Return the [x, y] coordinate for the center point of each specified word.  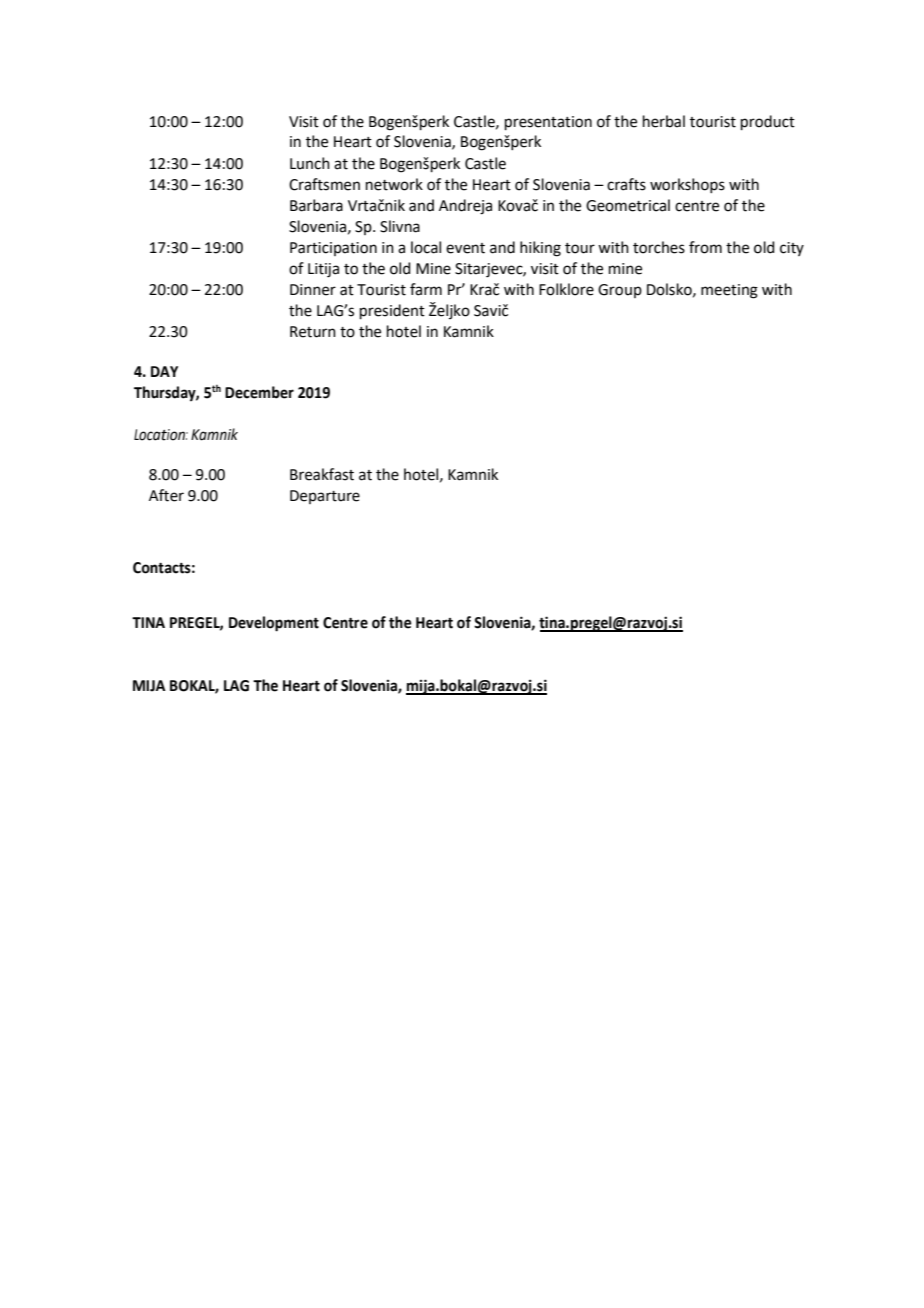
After [166, 495]
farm [426, 289]
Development [274, 624]
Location [161, 435]
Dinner [313, 290]
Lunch [310, 163]
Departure [325, 497]
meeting [729, 291]
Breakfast [322, 474]
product [768, 122]
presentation [548, 123]
